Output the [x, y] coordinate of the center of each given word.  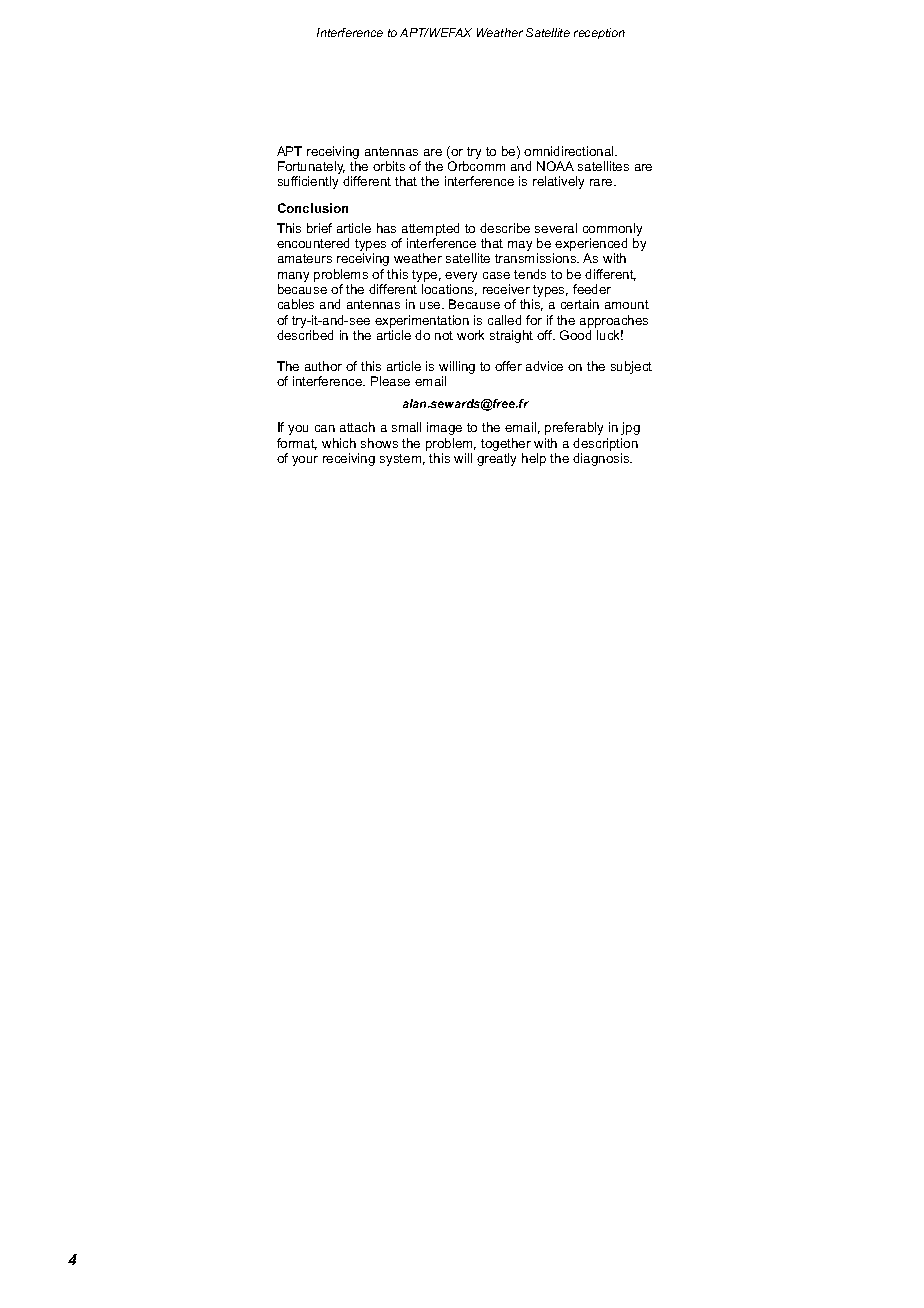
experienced [591, 246]
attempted [430, 229]
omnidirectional [570, 151]
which [339, 443]
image [444, 428]
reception [599, 33]
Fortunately [311, 169]
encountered [313, 243]
